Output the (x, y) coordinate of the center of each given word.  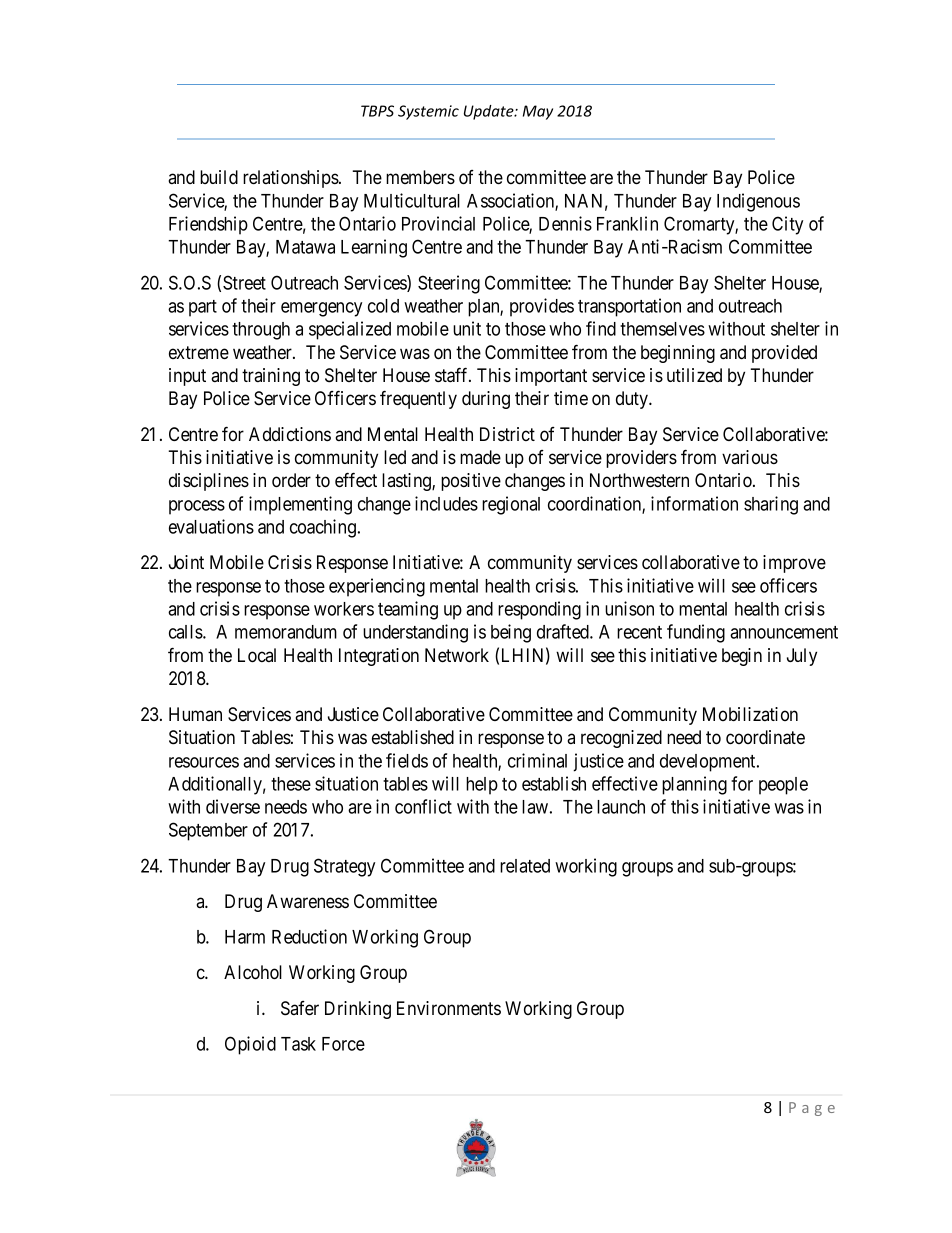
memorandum (286, 632)
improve (794, 564)
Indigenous (758, 202)
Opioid (250, 1045)
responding (539, 610)
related (525, 866)
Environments (449, 1008)
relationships (291, 179)
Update (490, 112)
